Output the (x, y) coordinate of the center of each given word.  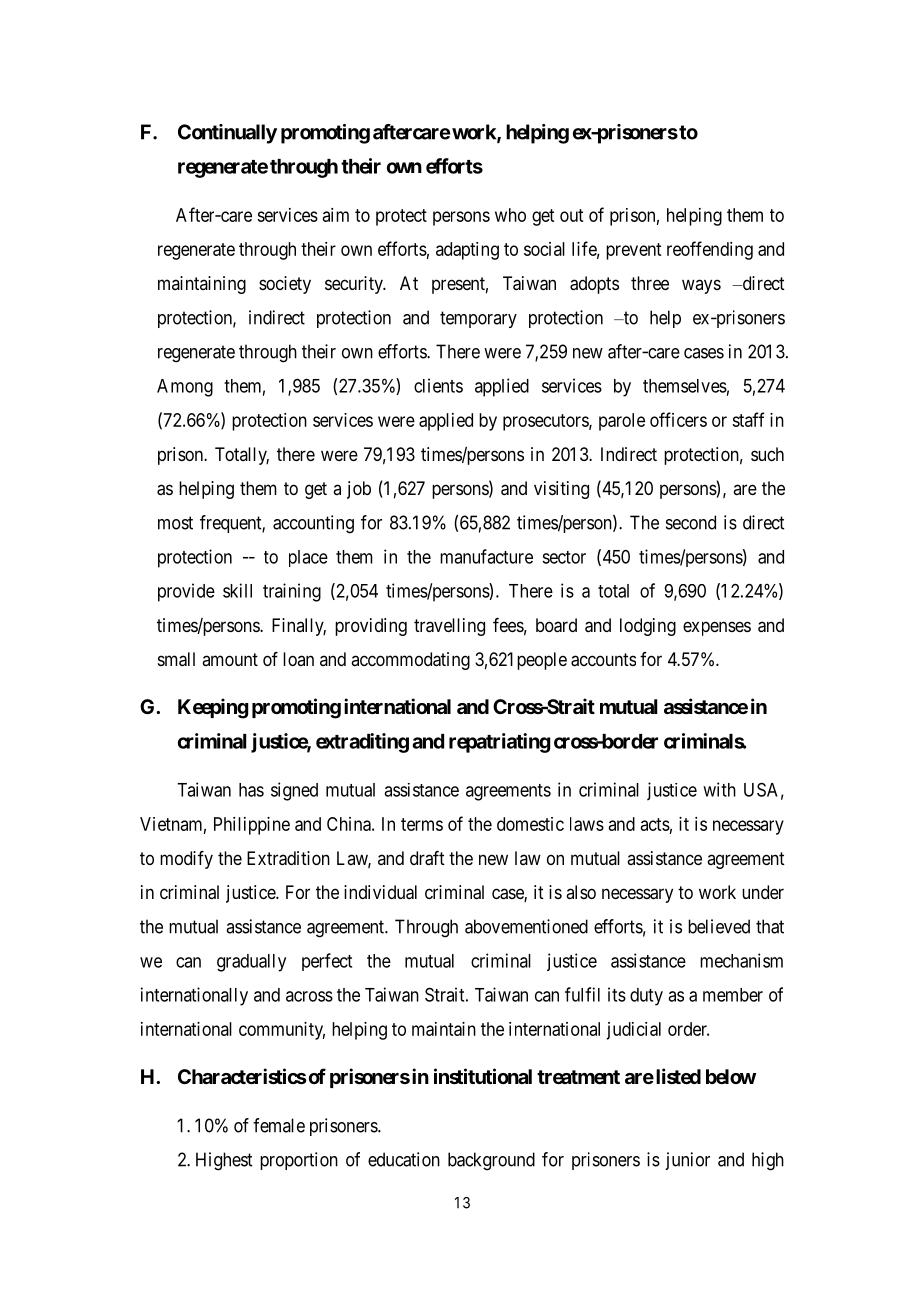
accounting (313, 524)
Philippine (252, 826)
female (279, 1125)
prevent (633, 251)
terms (422, 824)
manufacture (486, 556)
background (491, 1161)
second (691, 522)
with (719, 789)
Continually (227, 134)
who (510, 215)
